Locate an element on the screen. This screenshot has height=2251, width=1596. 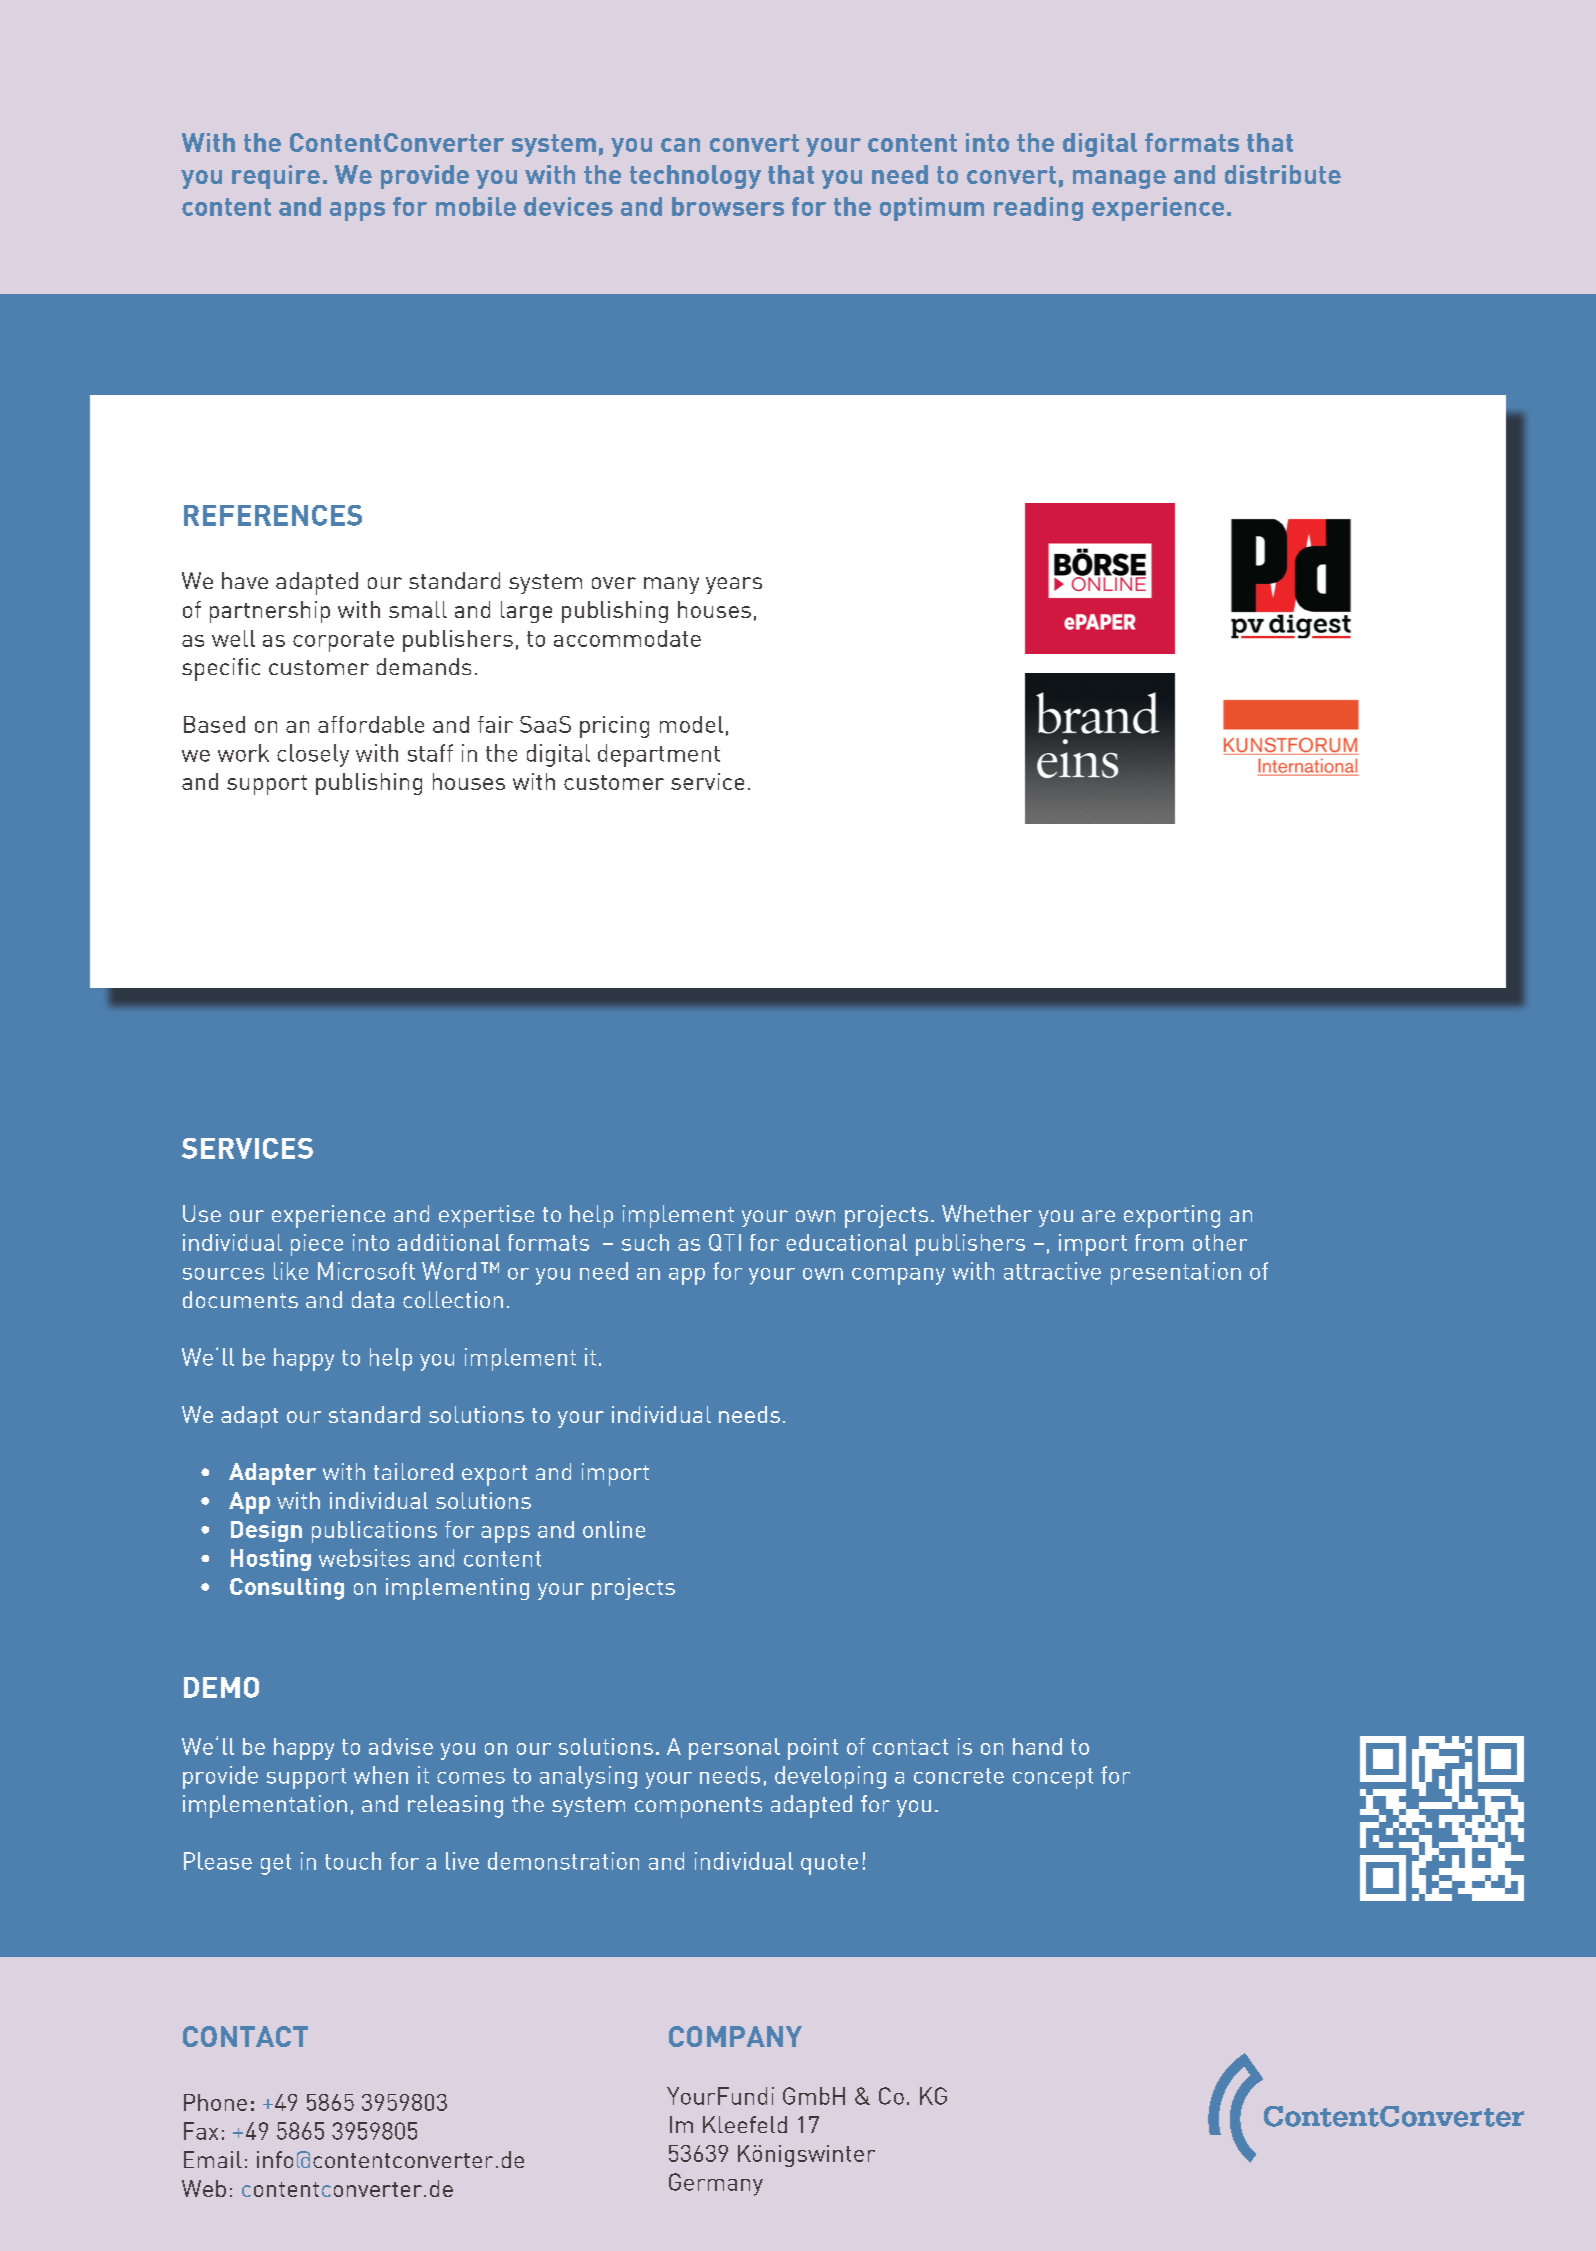
browsers is located at coordinates (728, 206).
